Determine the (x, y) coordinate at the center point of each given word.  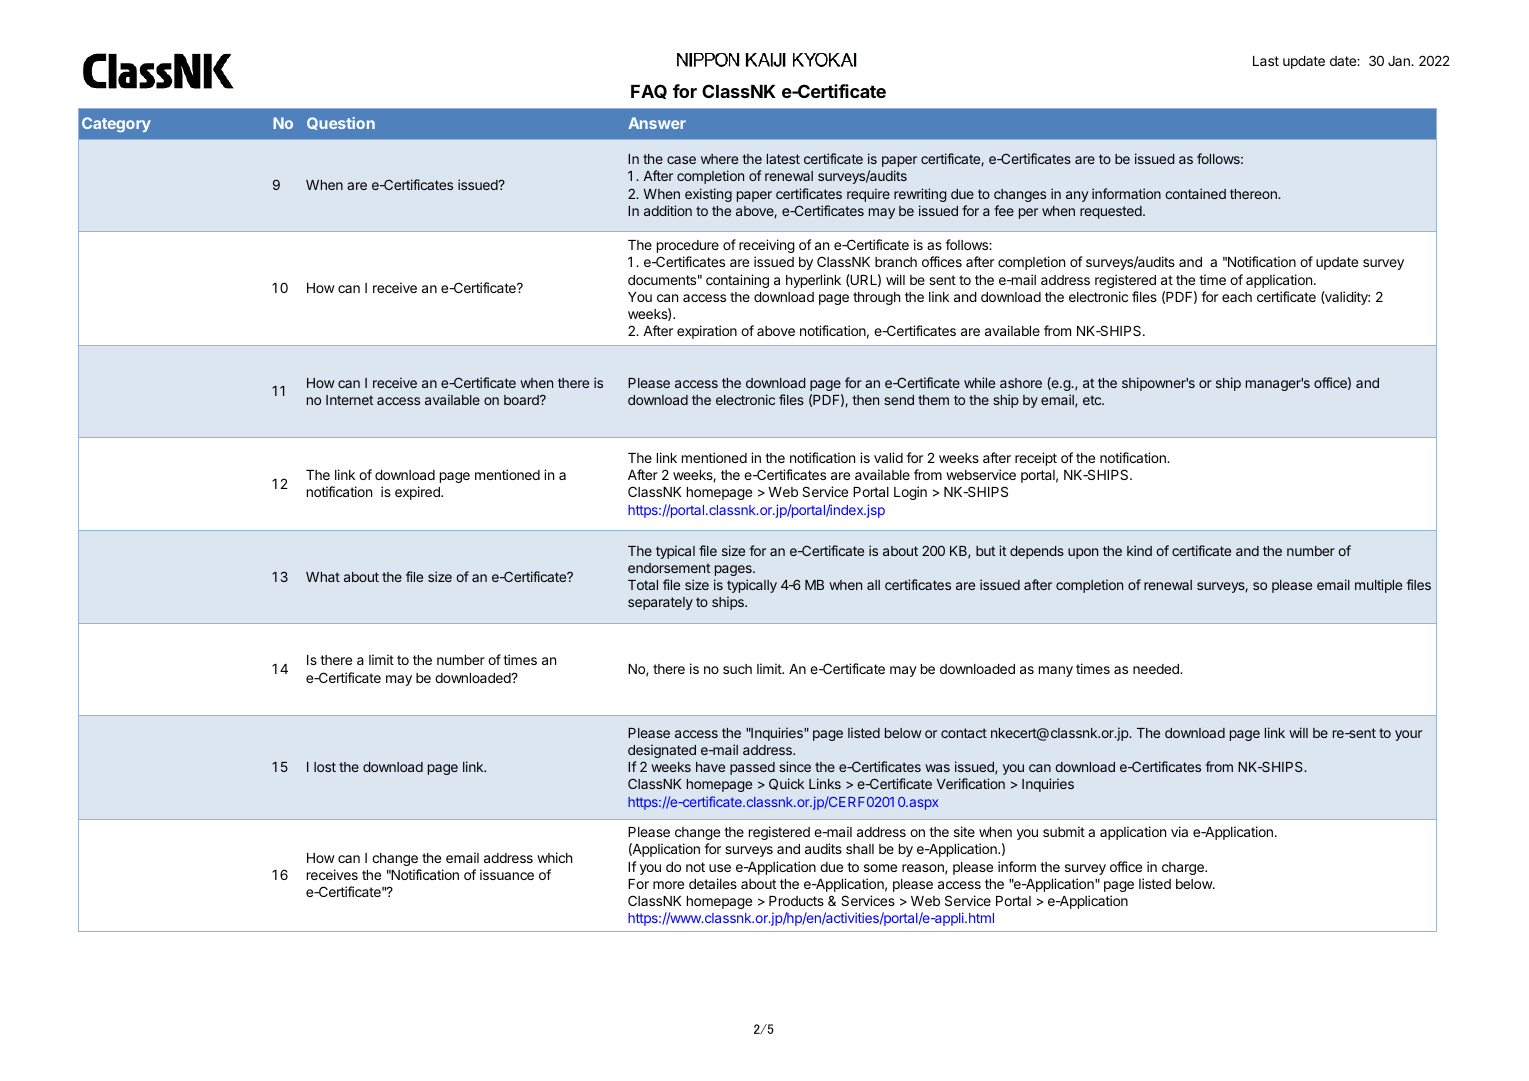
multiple (1378, 586)
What (323, 577)
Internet (349, 400)
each (1237, 297)
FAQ (649, 91)
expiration (707, 332)
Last (1266, 61)
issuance (507, 874)
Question (341, 123)
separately (660, 603)
